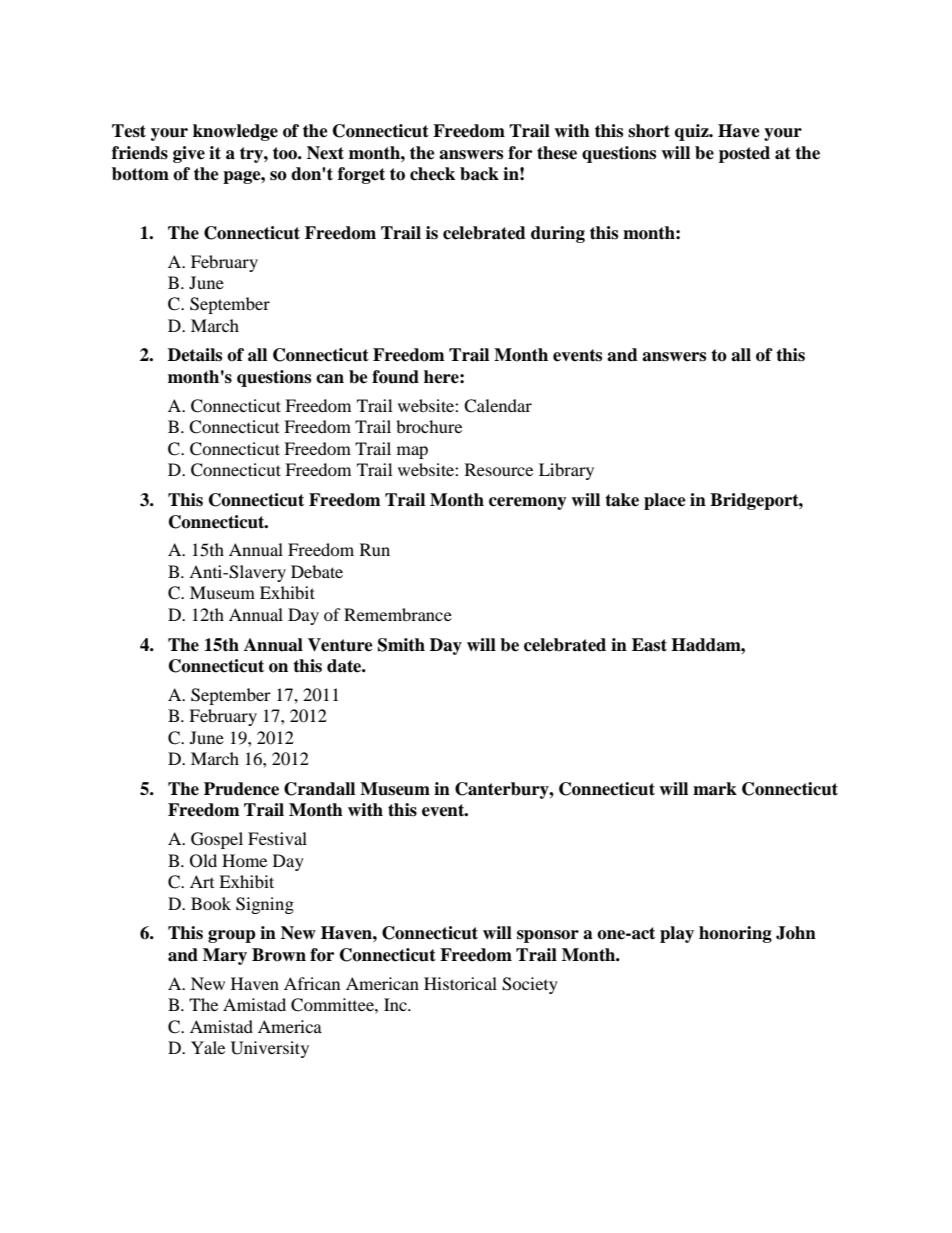 The height and width of the document is (1233, 952). I want to click on Historical, so click(460, 983).
